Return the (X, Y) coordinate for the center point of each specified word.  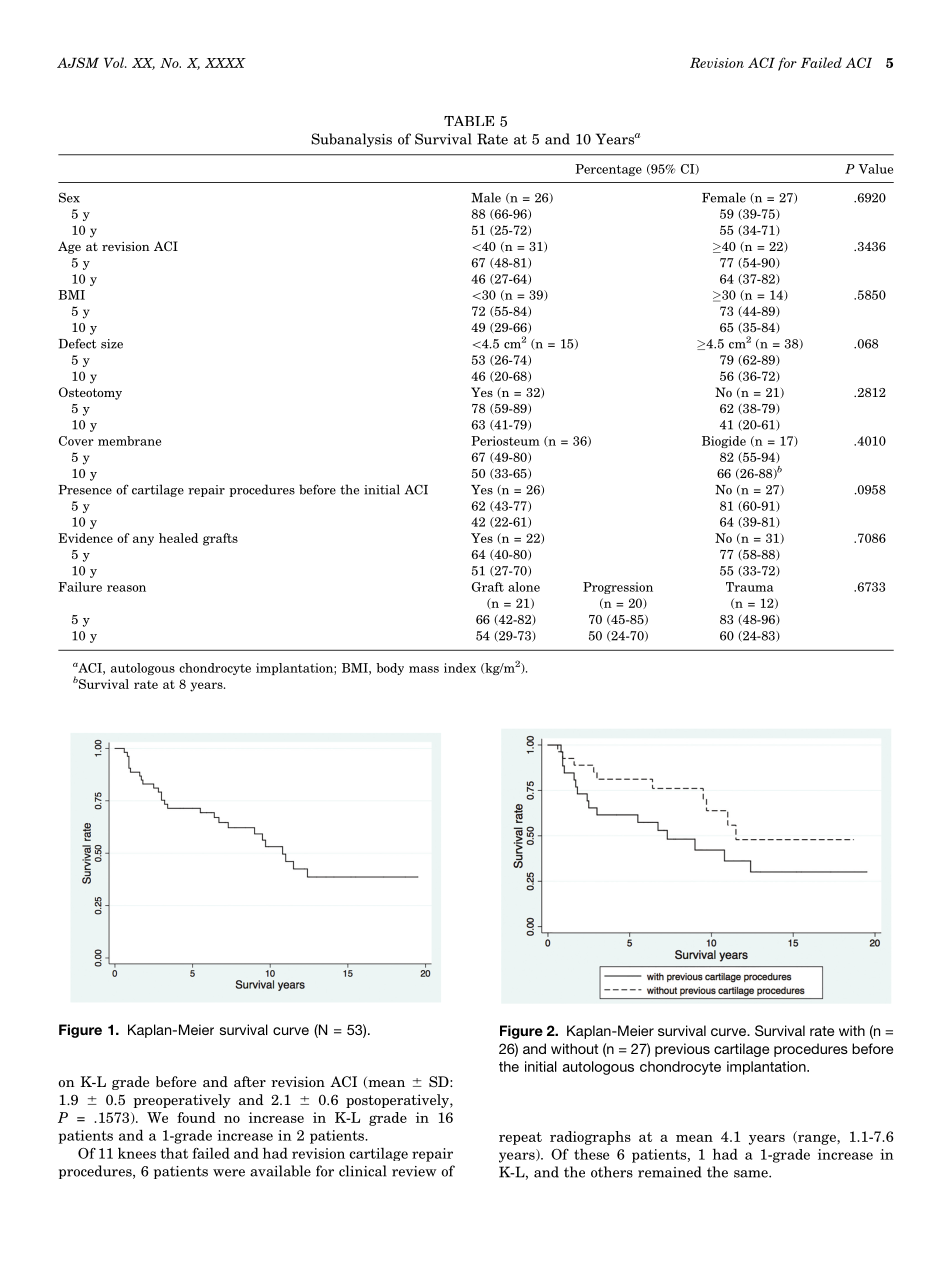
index (460, 668)
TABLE (469, 121)
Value (875, 169)
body (390, 669)
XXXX (225, 63)
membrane (129, 441)
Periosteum (505, 441)
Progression (618, 588)
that (174, 1153)
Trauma (749, 587)
